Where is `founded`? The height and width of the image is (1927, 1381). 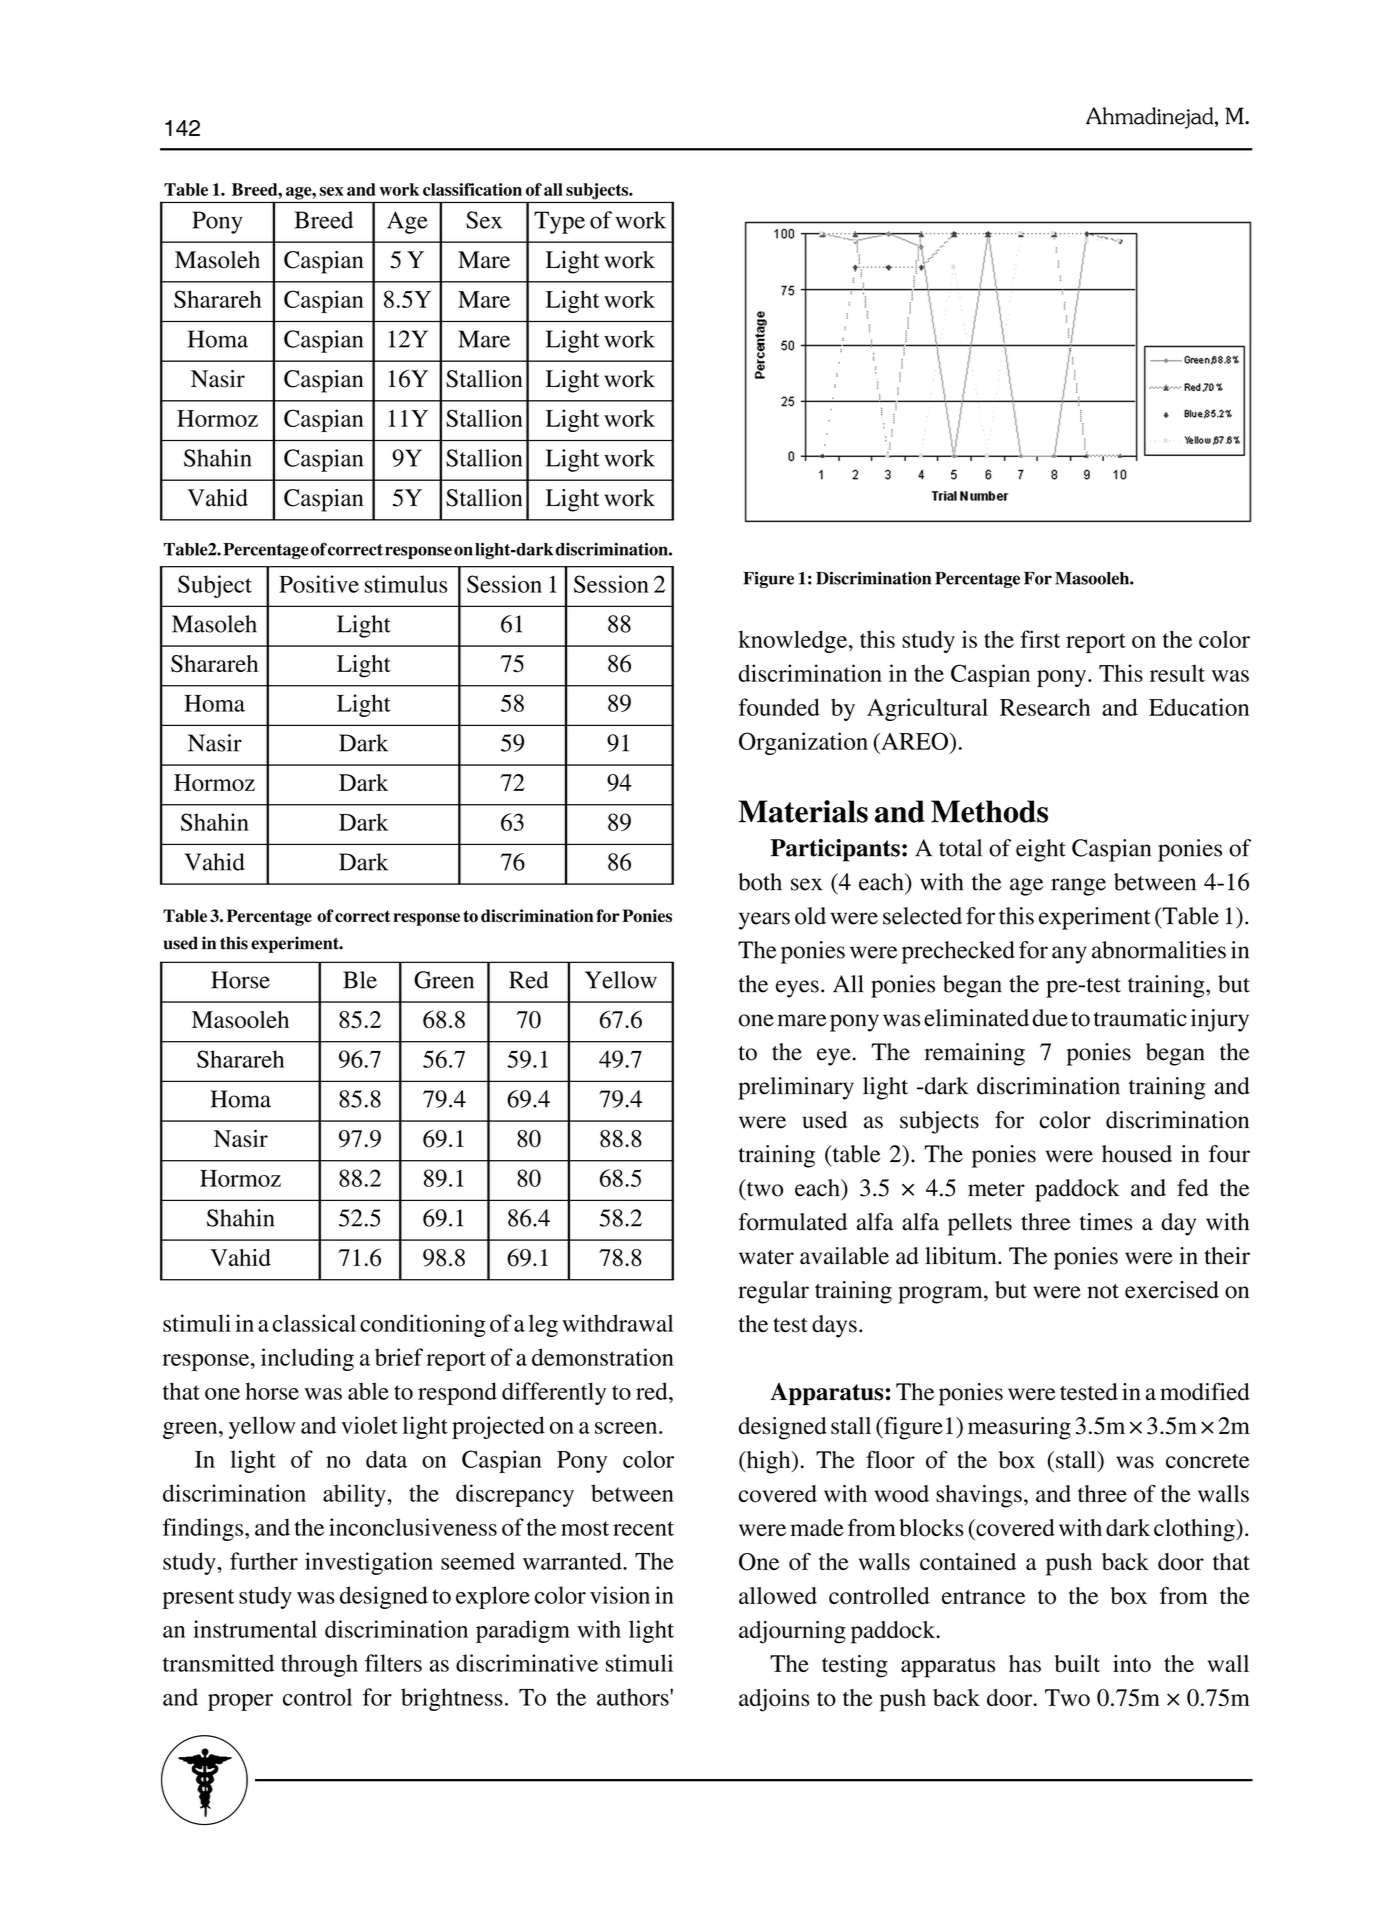 founded is located at coordinates (779, 707).
